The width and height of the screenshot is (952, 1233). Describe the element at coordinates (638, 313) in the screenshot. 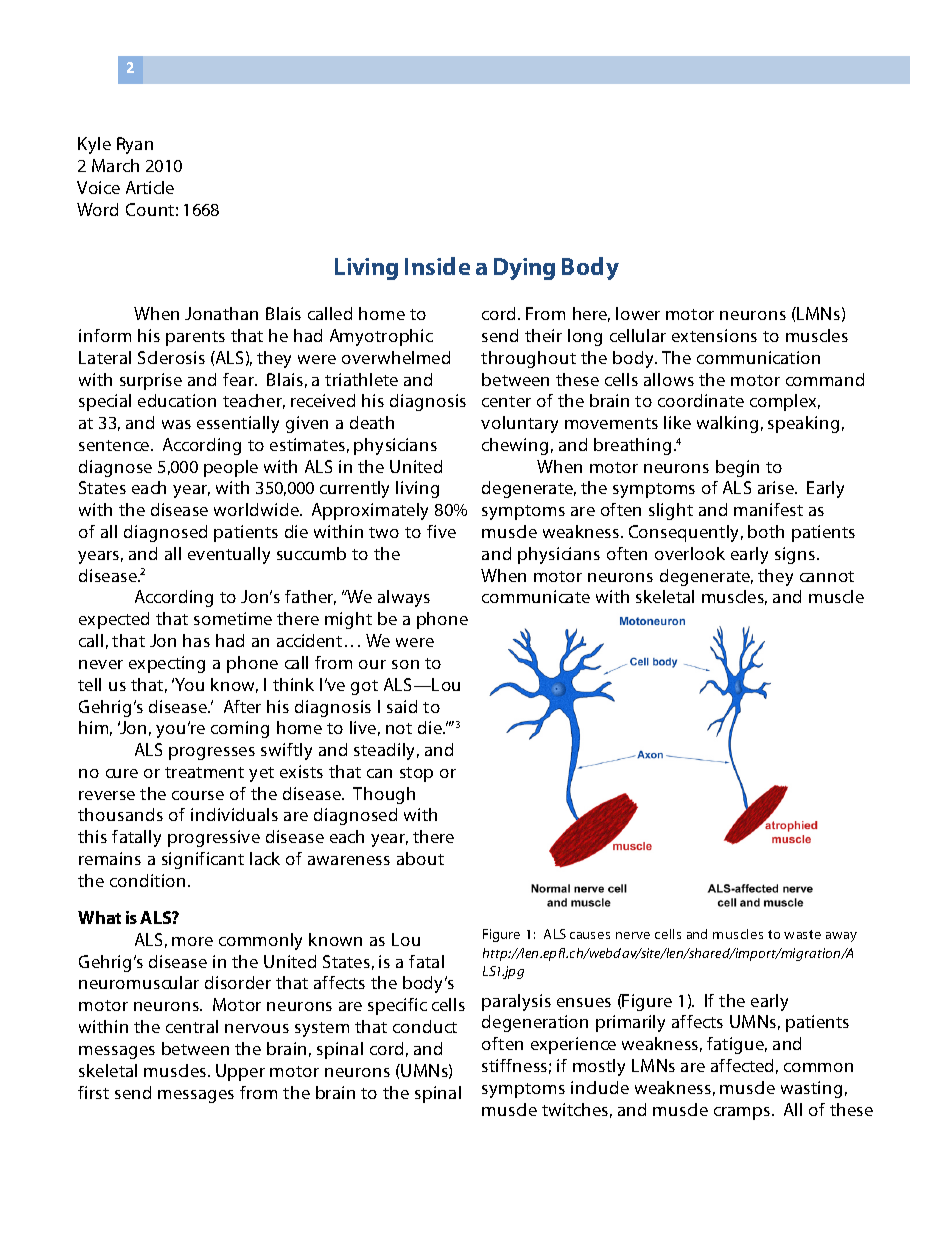

I see `lower` at that location.
